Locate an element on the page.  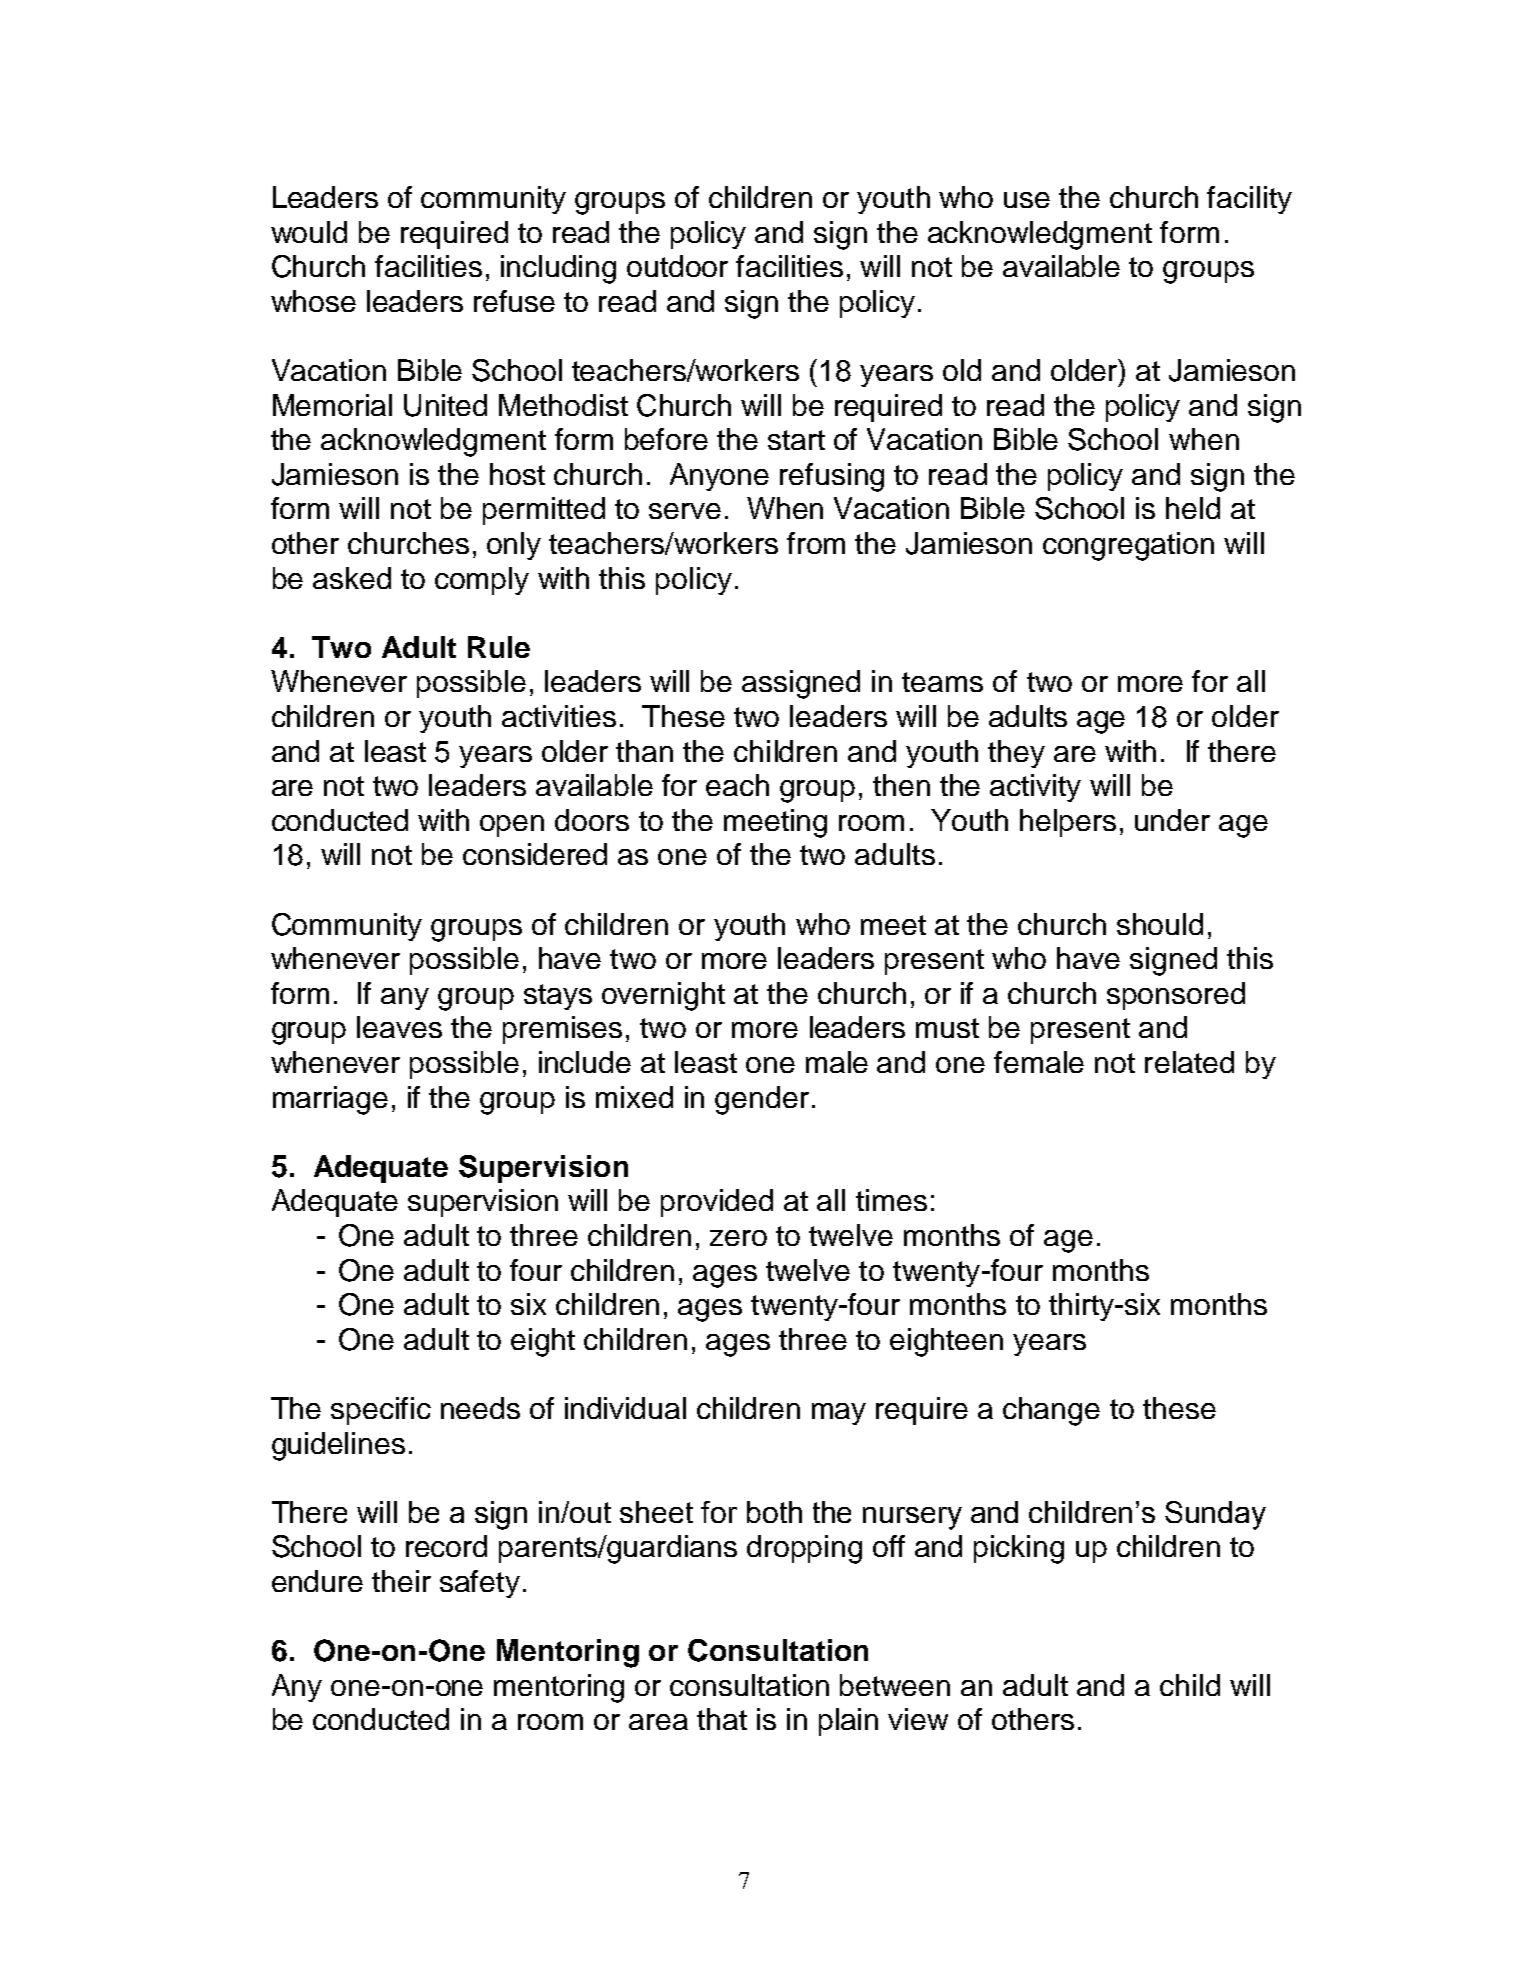
would is located at coordinates (309, 232).
